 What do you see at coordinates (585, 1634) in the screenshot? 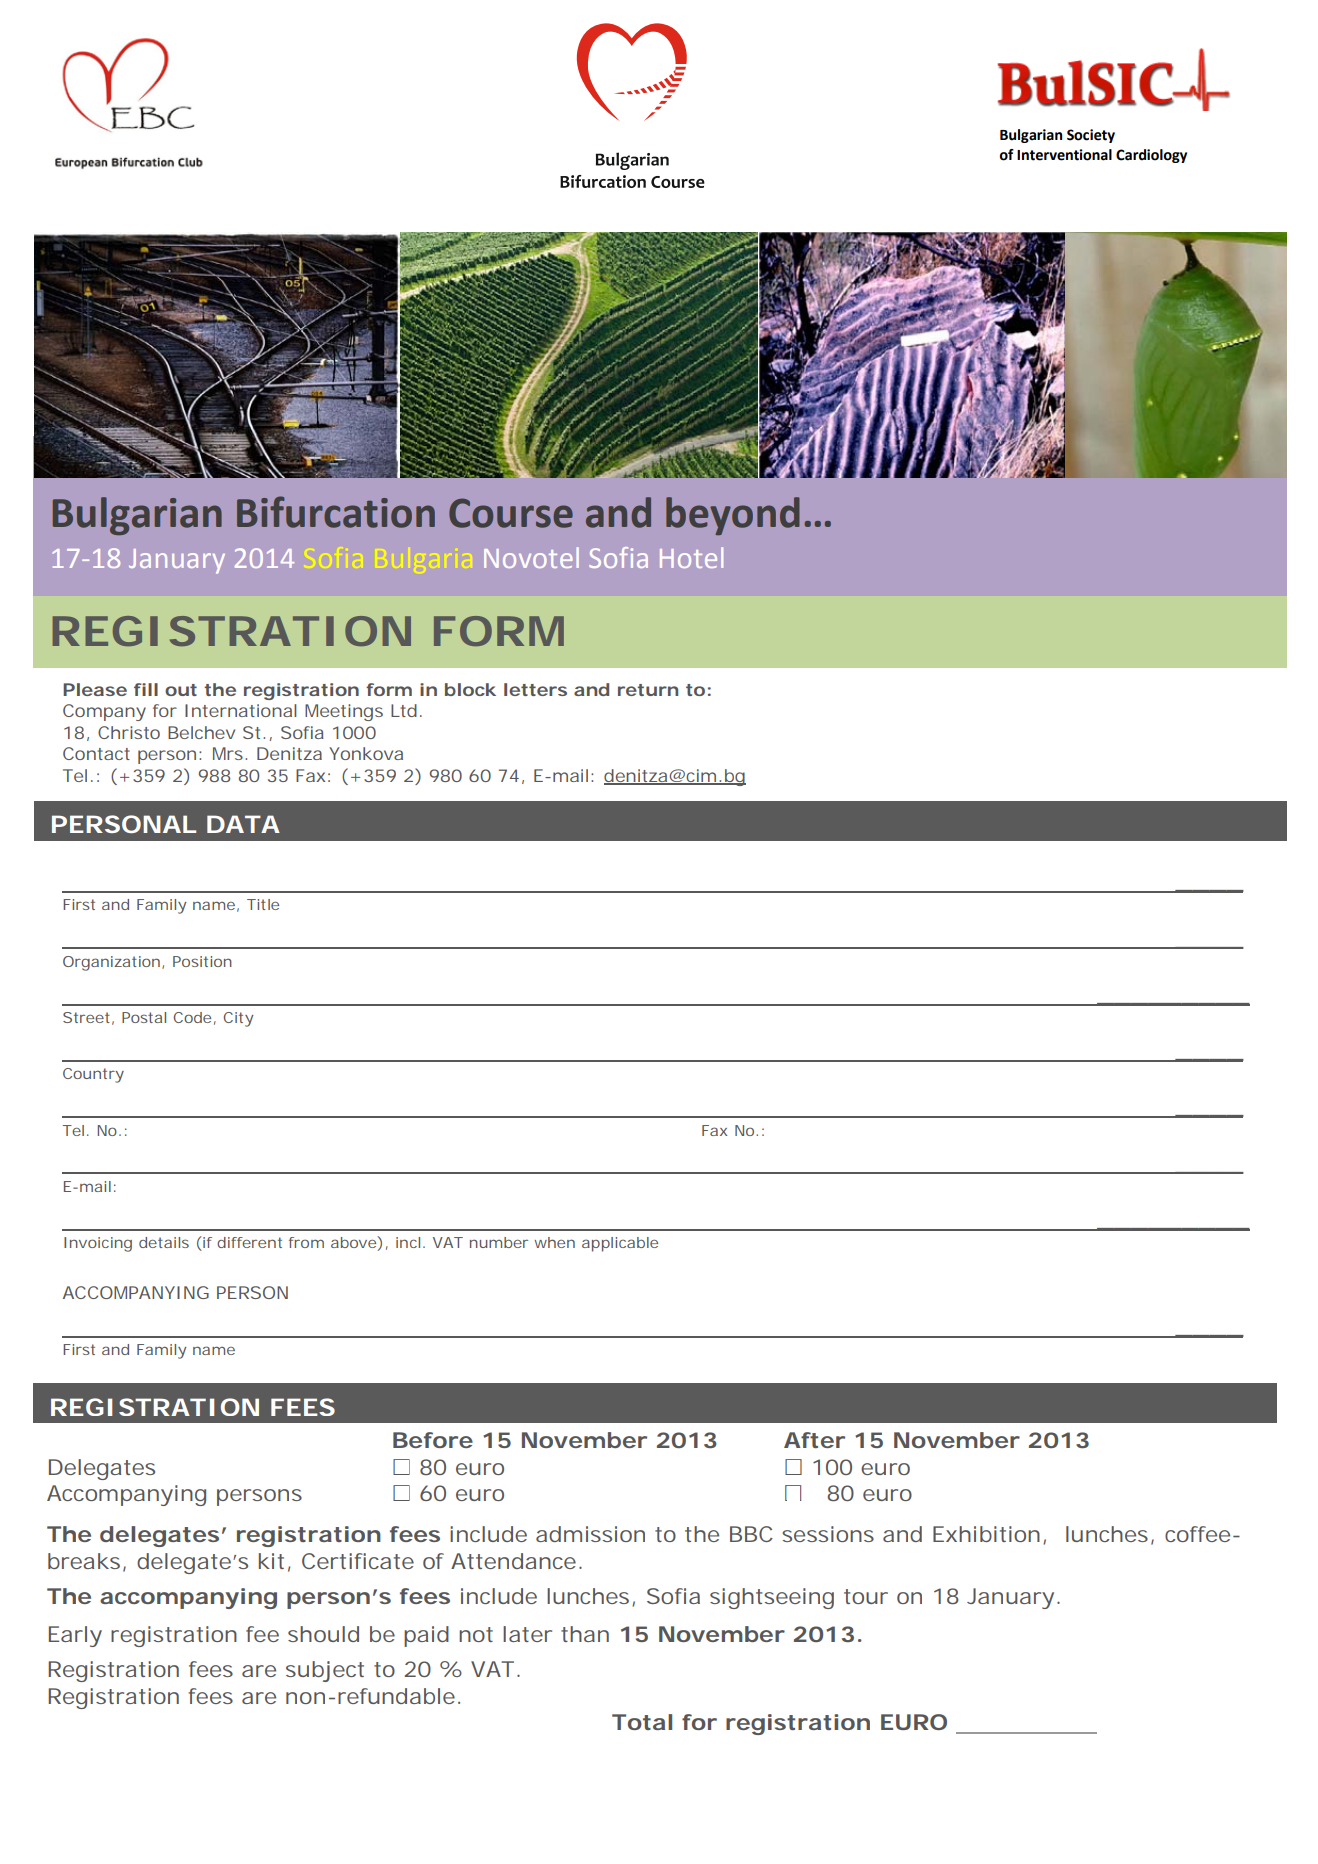
I see `than` at bounding box center [585, 1634].
